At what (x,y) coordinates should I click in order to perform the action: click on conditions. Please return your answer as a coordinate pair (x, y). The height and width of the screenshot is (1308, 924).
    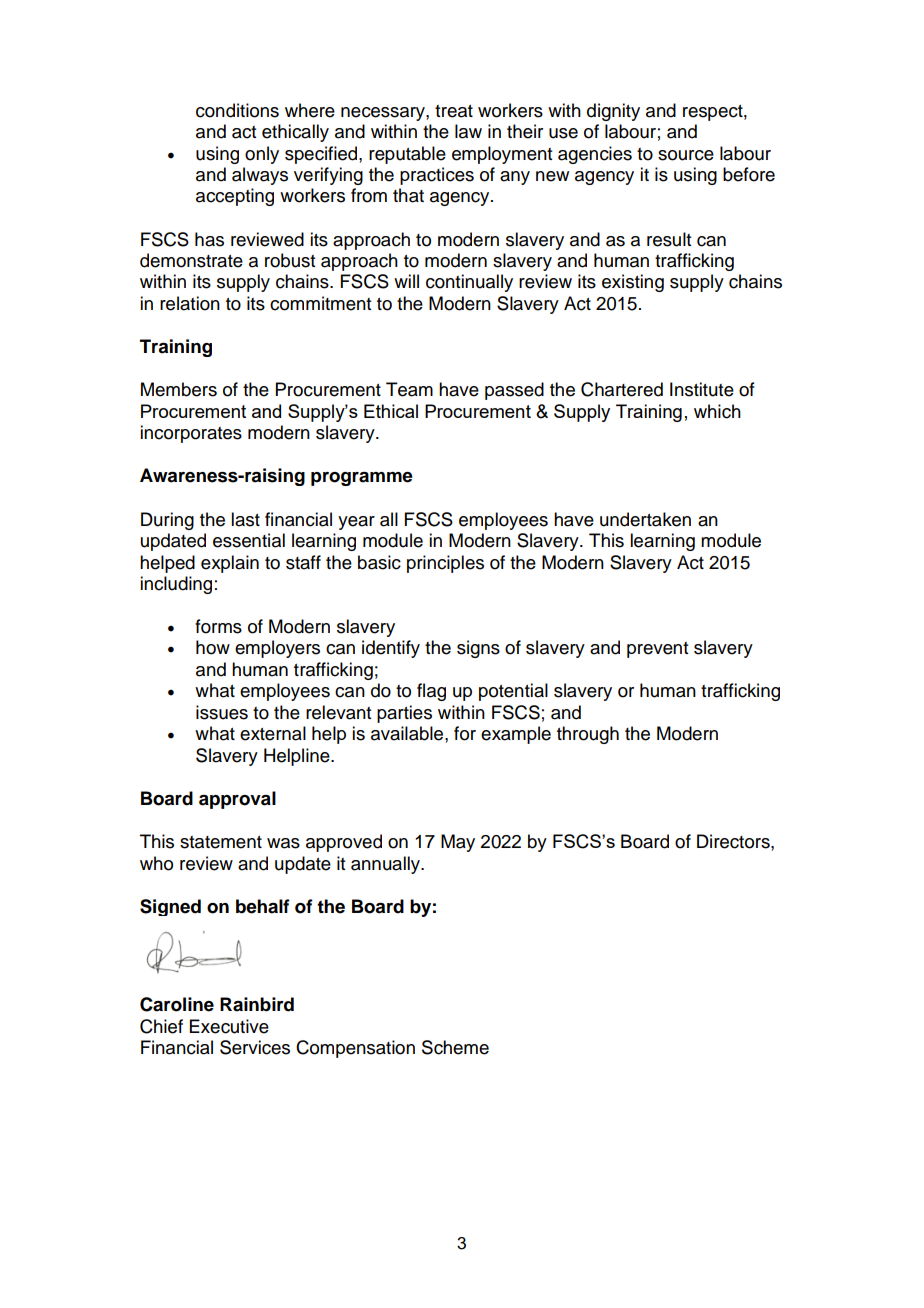
    Looking at the image, I should click on (237, 110).
